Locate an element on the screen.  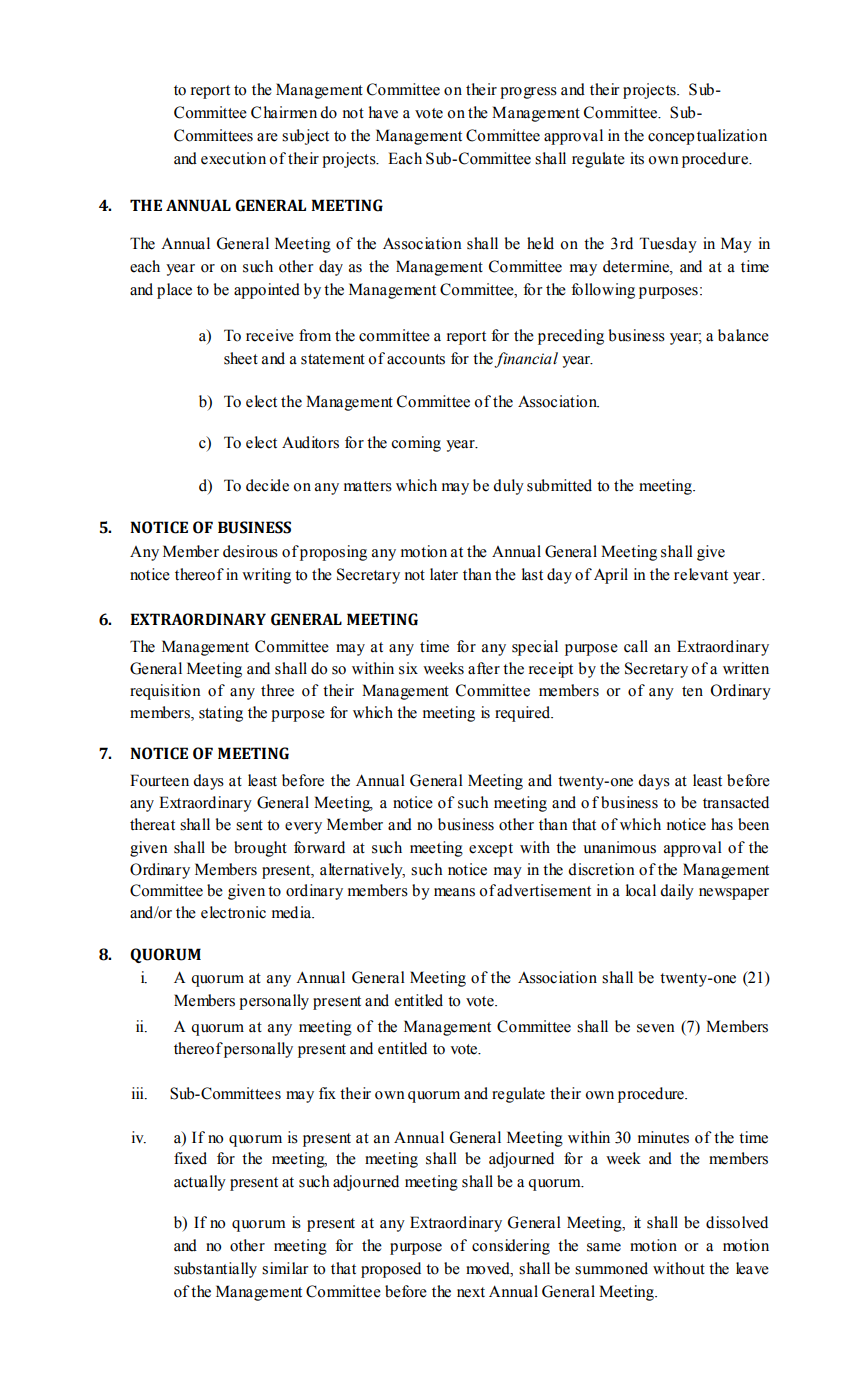
stating is located at coordinates (221, 714).
